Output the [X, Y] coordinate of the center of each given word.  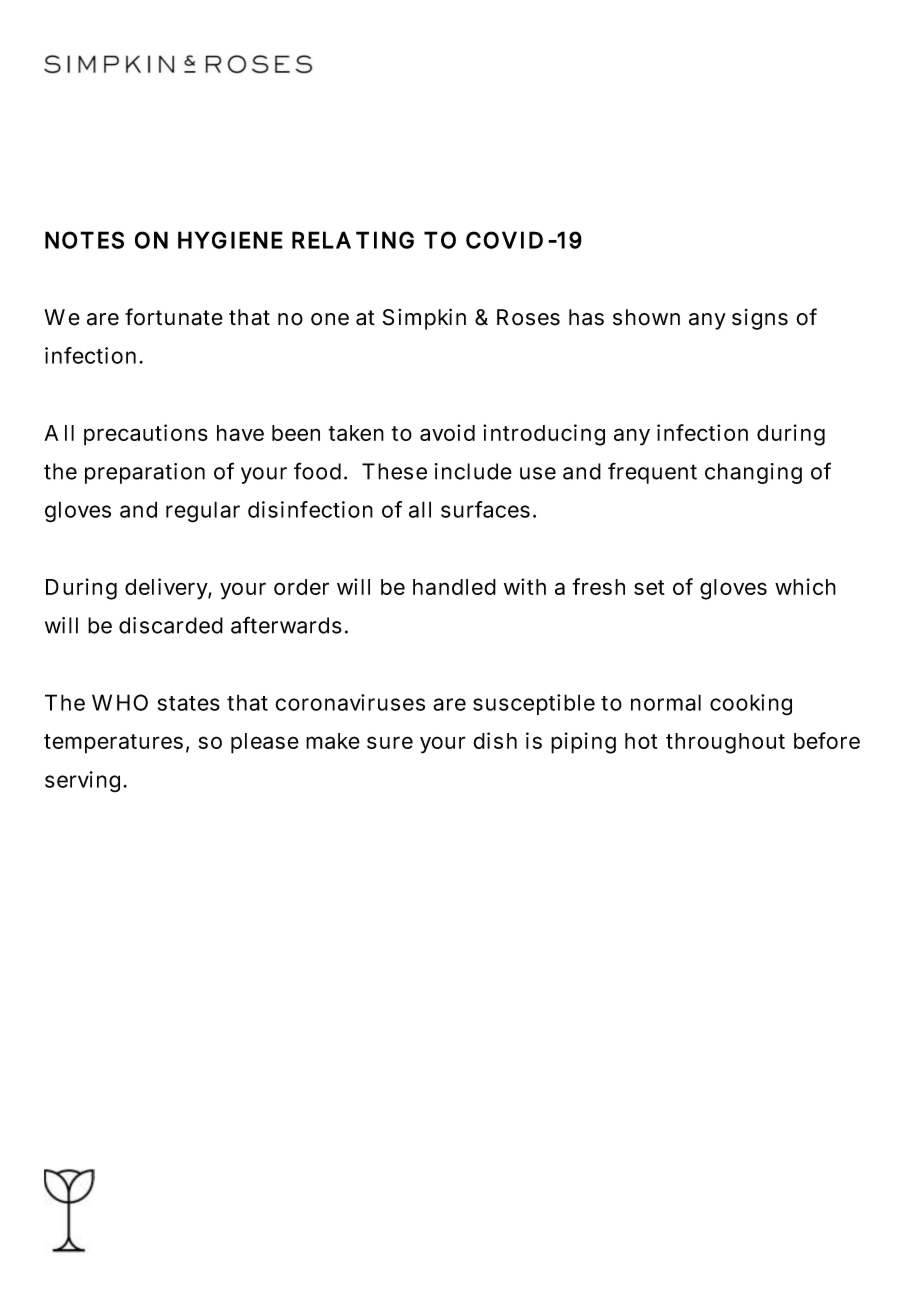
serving [85, 782]
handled [454, 587]
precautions [146, 435]
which [805, 586]
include [473, 471]
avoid [447, 432]
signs [760, 319]
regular [203, 512]
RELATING [353, 240]
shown [646, 317]
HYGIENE [230, 240]
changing [753, 473]
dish [495, 740]
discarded [171, 625]
